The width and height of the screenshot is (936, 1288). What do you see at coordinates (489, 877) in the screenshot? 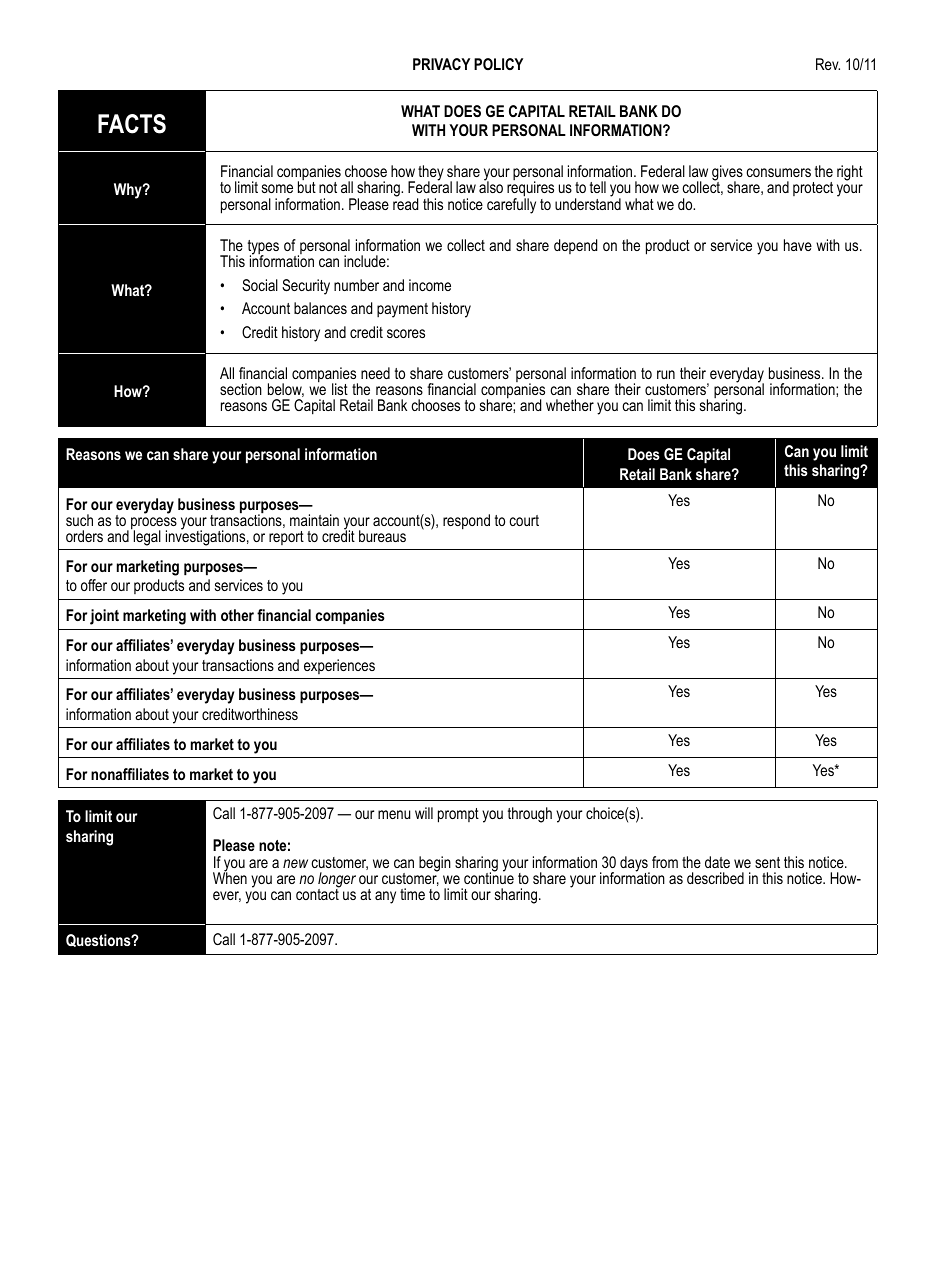
I see `continue` at bounding box center [489, 877].
